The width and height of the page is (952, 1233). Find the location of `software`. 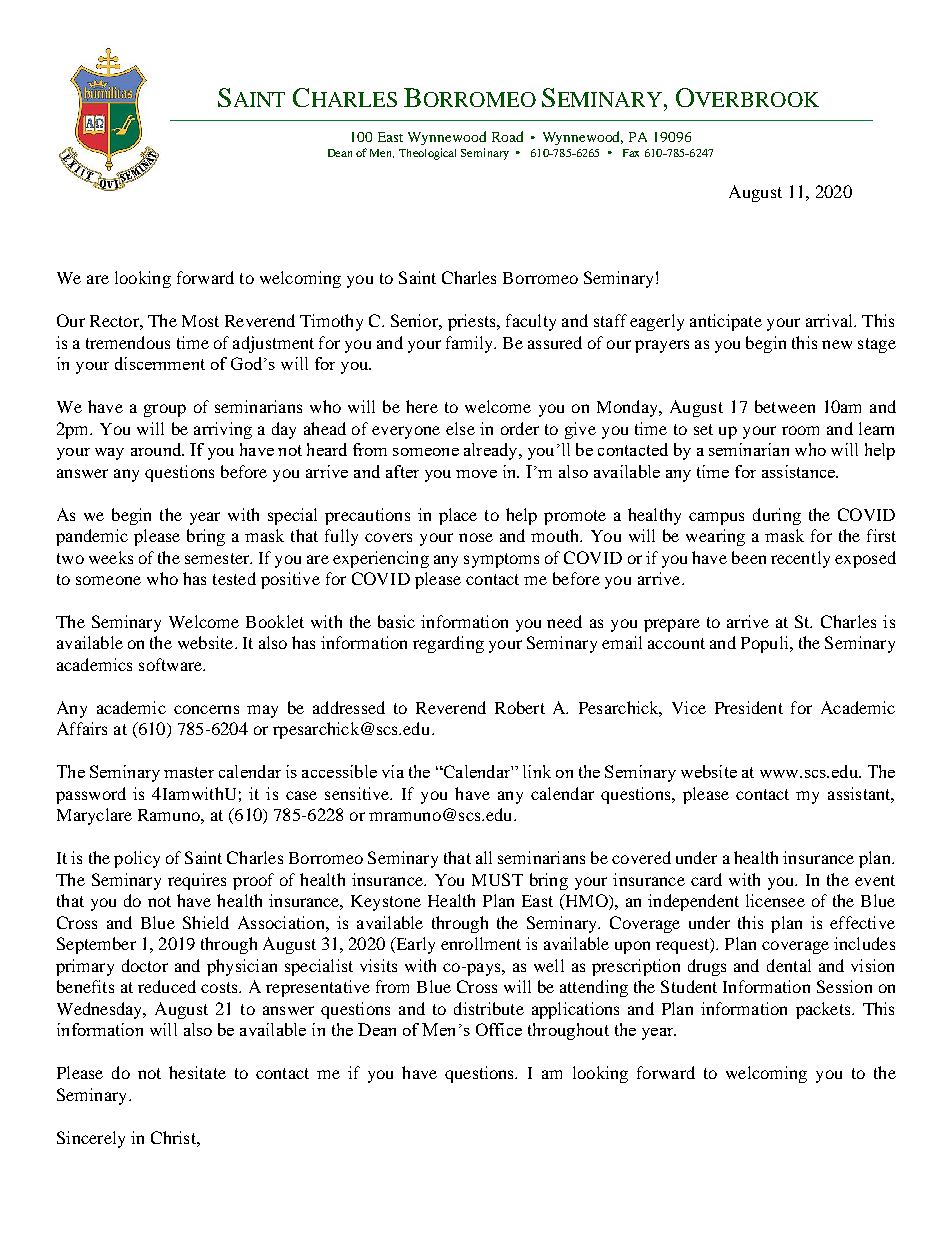

software is located at coordinates (172, 664).
